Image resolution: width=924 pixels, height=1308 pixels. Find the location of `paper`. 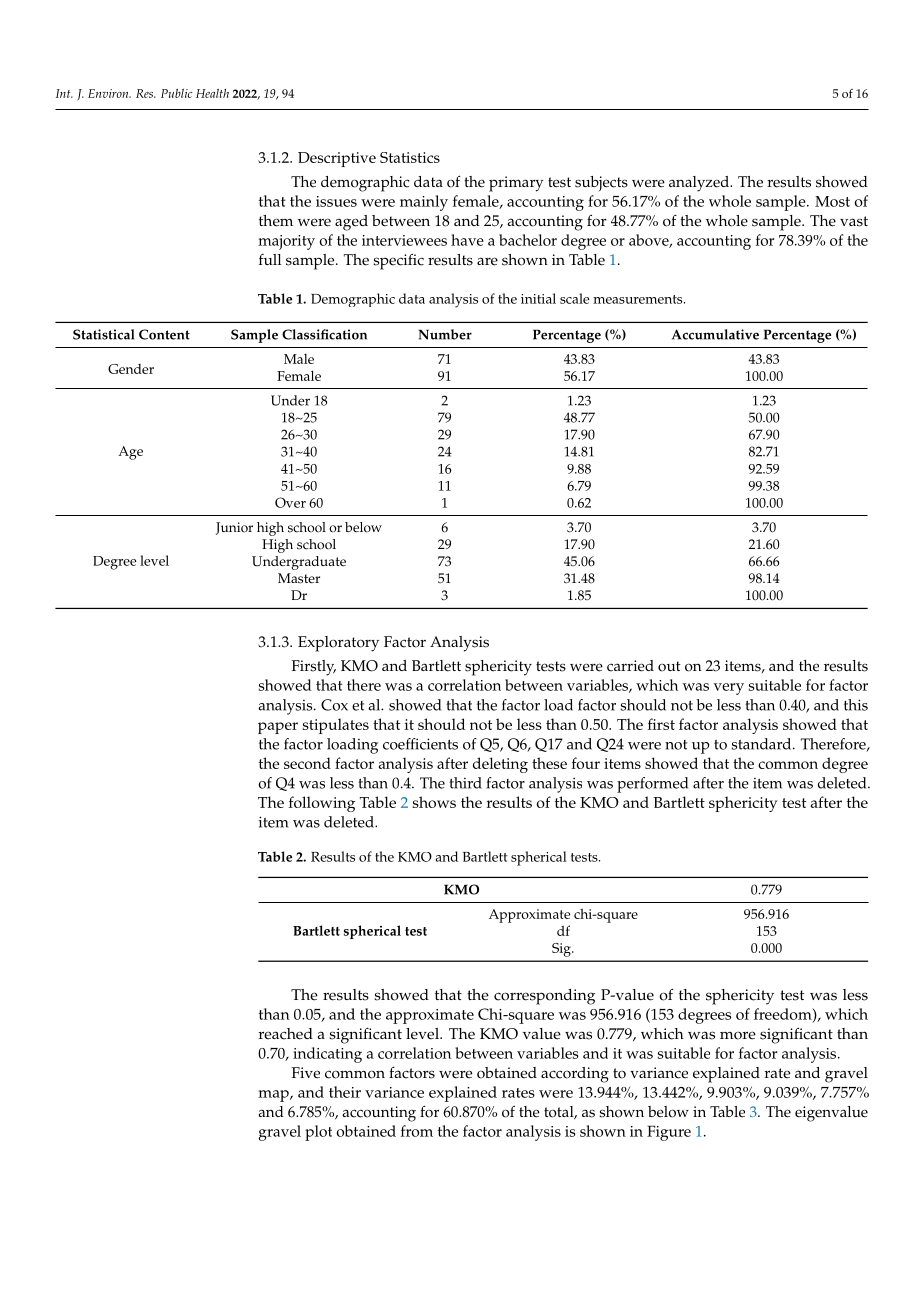

paper is located at coordinates (278, 728).
